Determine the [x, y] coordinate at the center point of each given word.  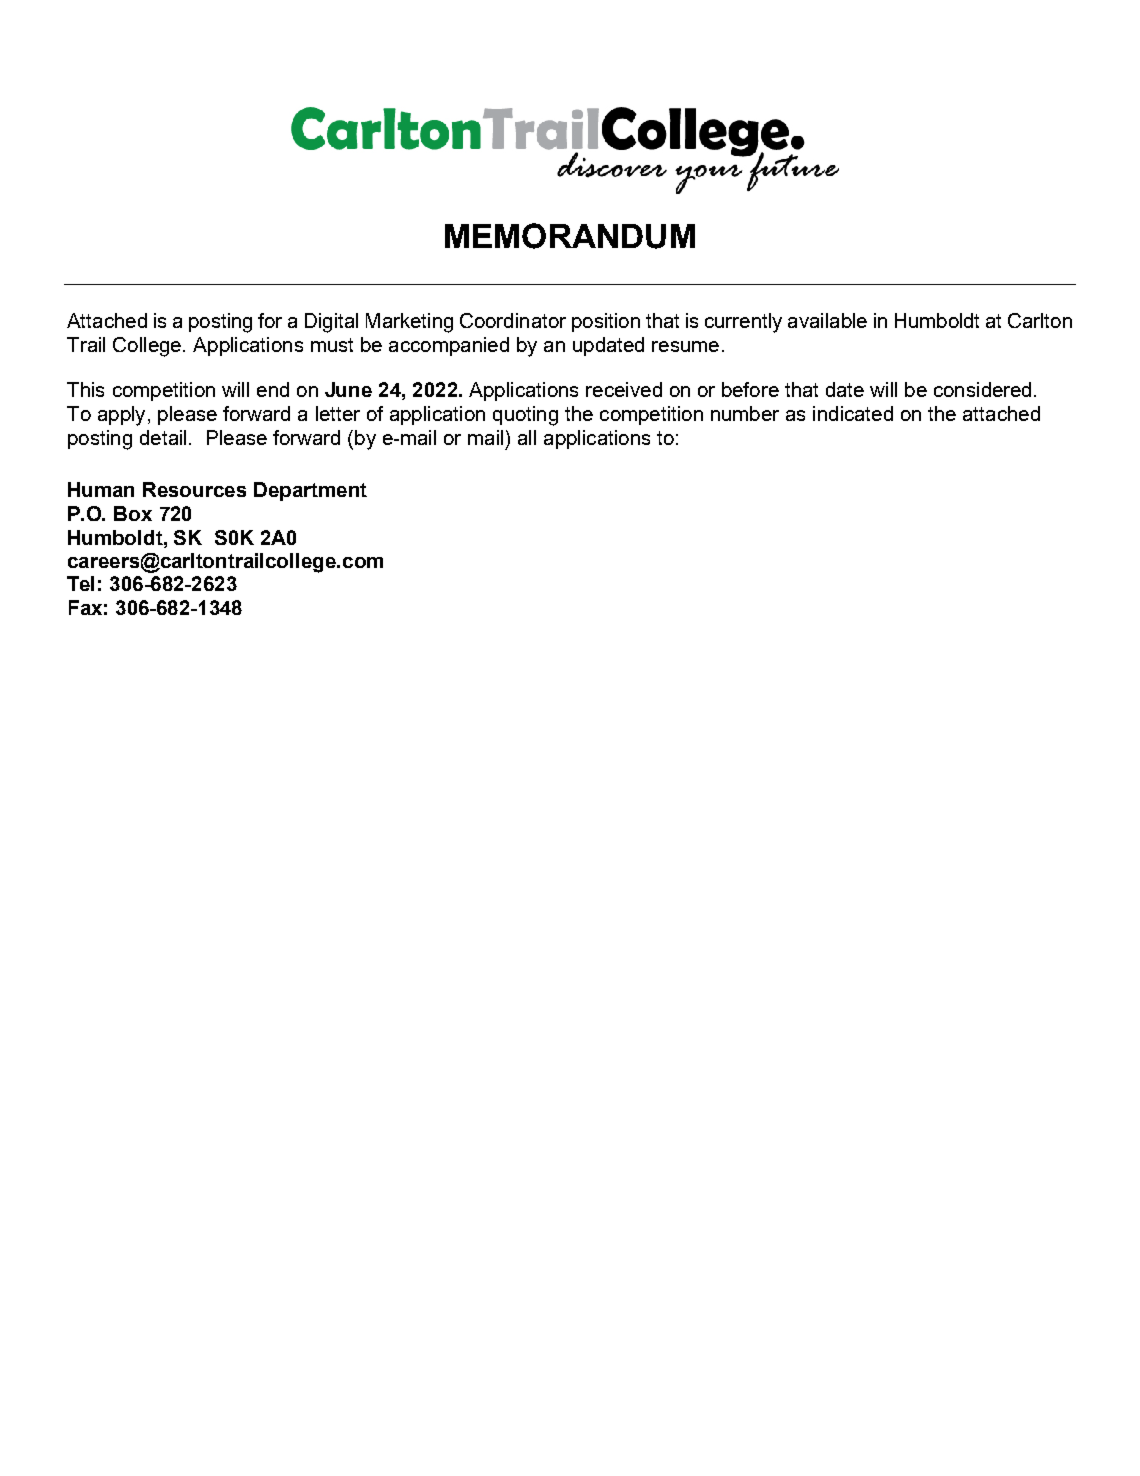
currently [743, 323]
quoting [525, 416]
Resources [194, 489]
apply [121, 416]
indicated [853, 413]
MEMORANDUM [570, 236]
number [745, 413]
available [827, 320]
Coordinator [513, 320]
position [606, 322]
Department [310, 491]
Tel [80, 583]
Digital [331, 323]
